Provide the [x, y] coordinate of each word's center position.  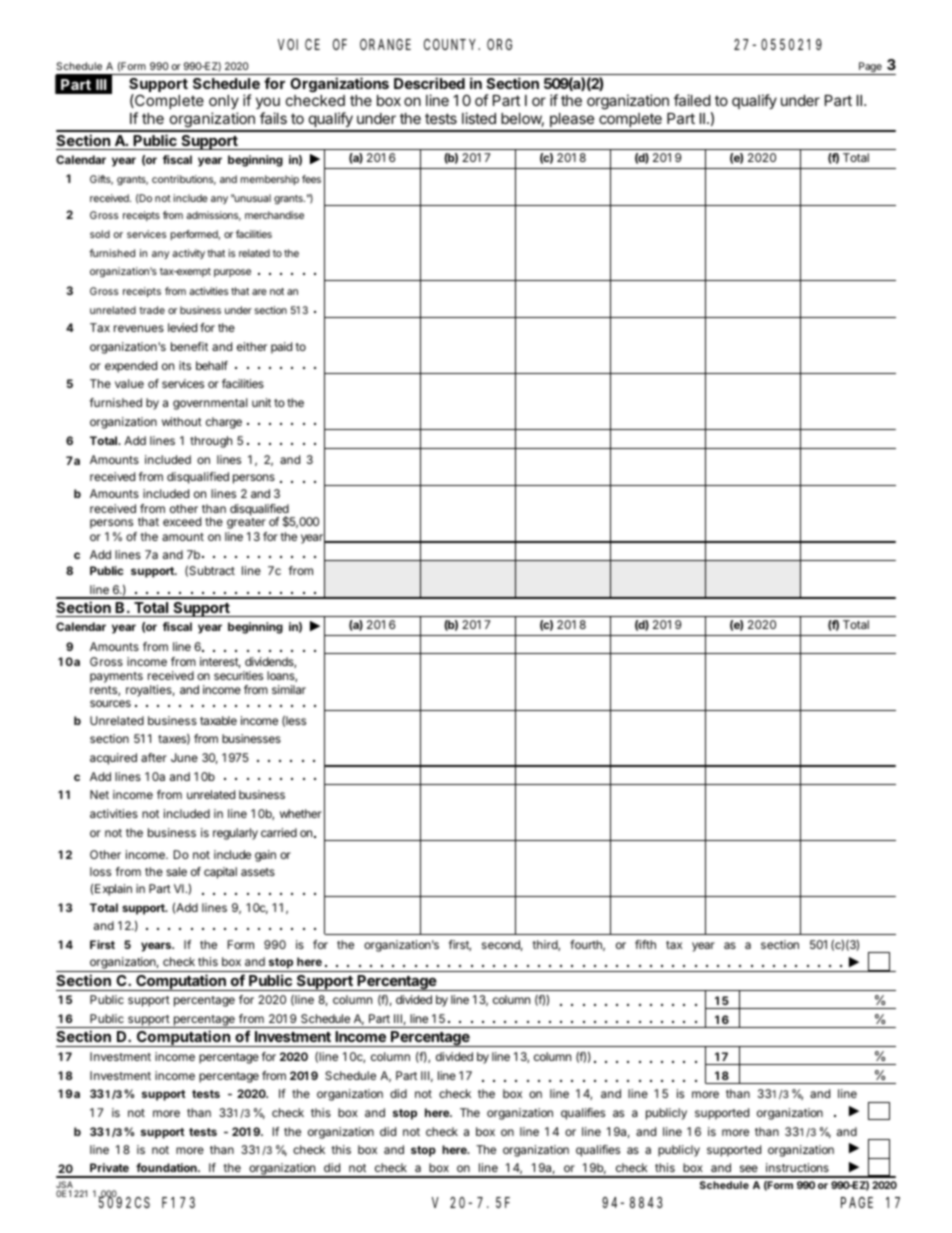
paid [281, 348]
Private [109, 1167]
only [224, 104]
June [184, 757]
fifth [645, 944]
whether [301, 813]
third [545, 945]
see [749, 1168]
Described [429, 83]
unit [261, 402]
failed [692, 100]
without [182, 421]
